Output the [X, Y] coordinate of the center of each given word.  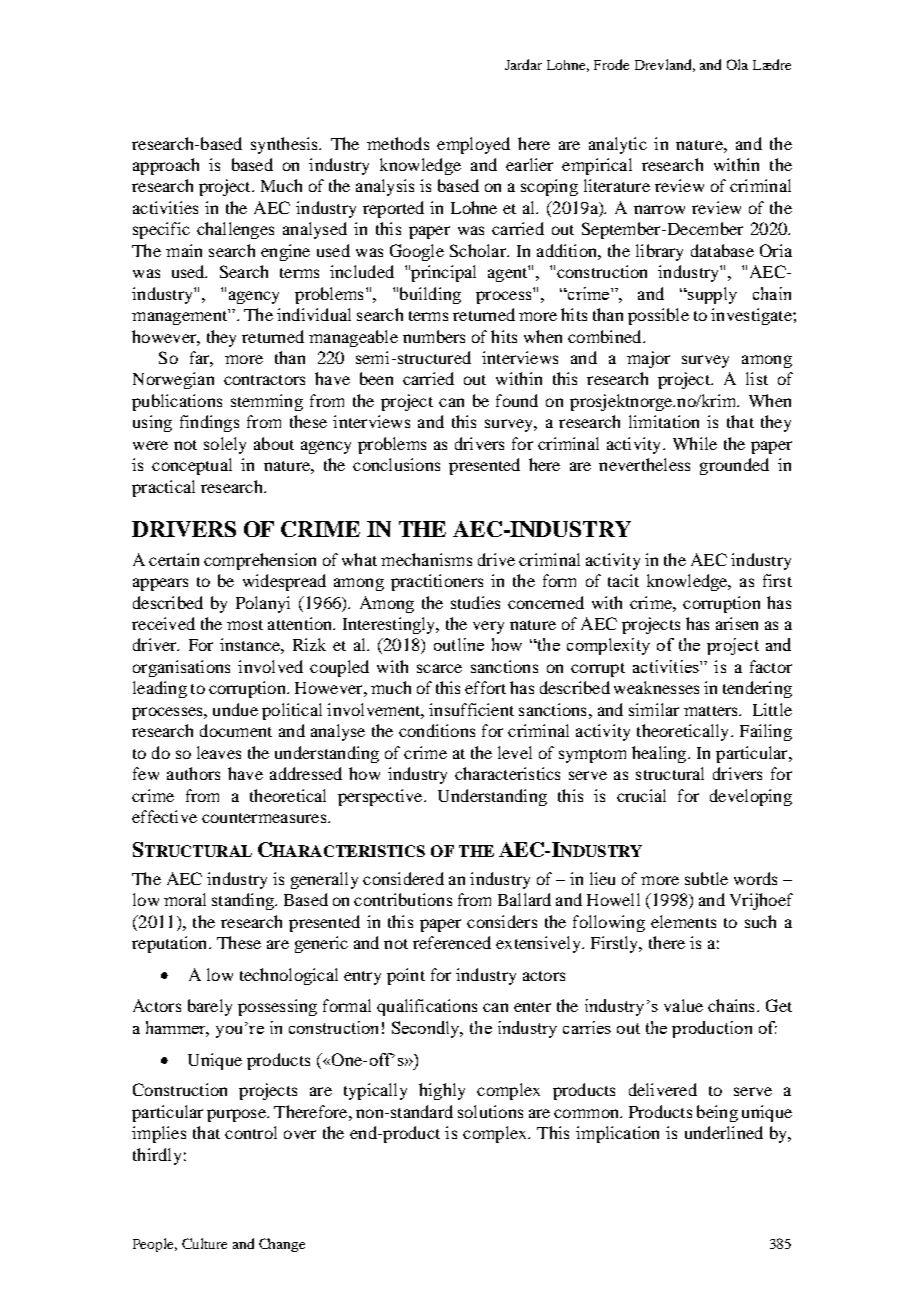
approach [166, 166]
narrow [659, 209]
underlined [724, 1132]
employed [473, 145]
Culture [204, 1243]
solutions [490, 1111]
